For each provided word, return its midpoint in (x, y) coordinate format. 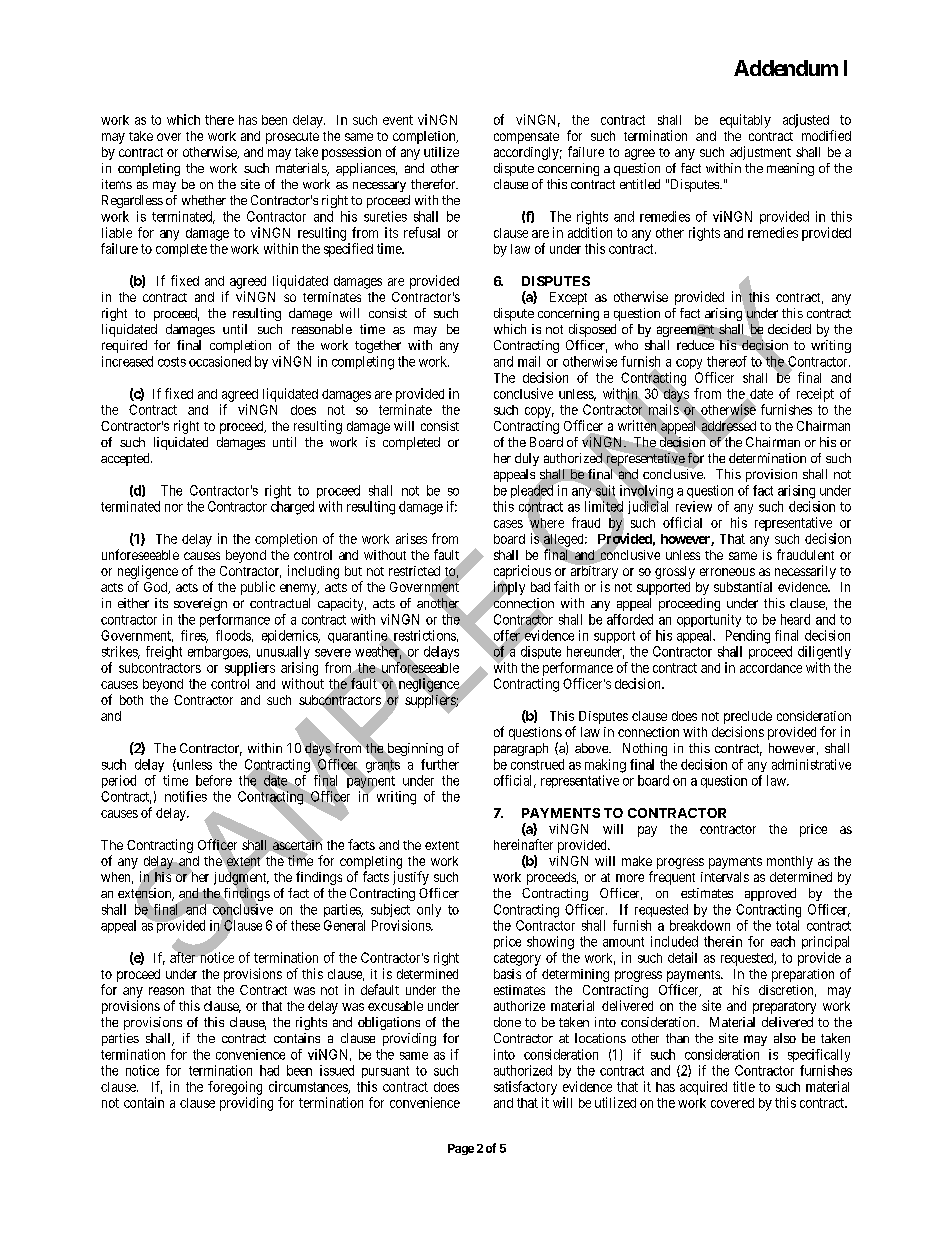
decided (789, 329)
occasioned (220, 361)
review (694, 506)
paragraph (521, 749)
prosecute (292, 138)
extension (146, 893)
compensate (526, 138)
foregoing (235, 1088)
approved (770, 894)
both (131, 700)
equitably (745, 121)
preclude (748, 719)
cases (508, 524)
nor (174, 508)
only (429, 910)
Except (568, 298)
